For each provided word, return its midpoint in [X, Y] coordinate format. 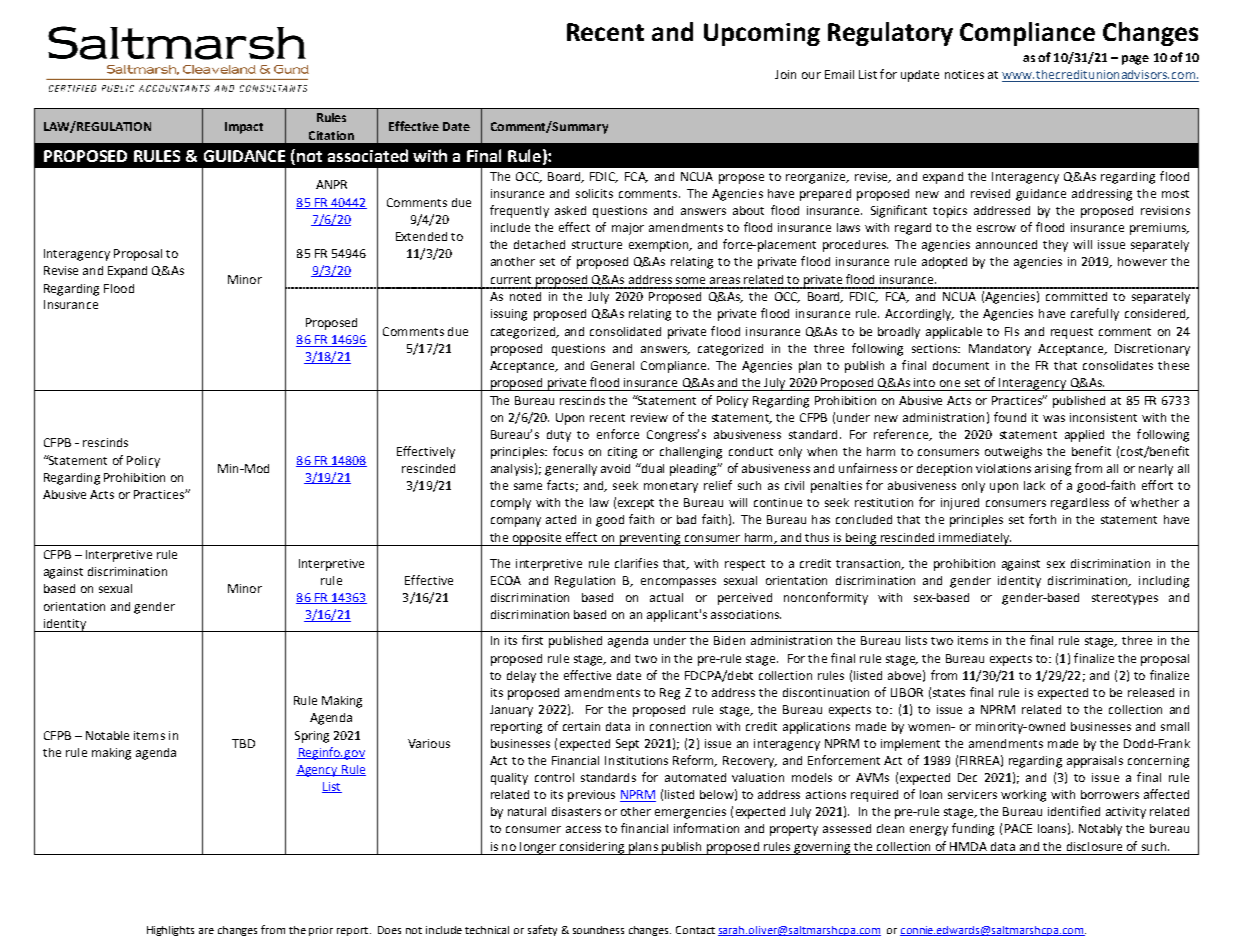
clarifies [636, 563]
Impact [244, 128]
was [1054, 418]
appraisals [1095, 762]
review [649, 417]
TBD [243, 743]
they [1055, 246]
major [628, 229]
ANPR [331, 184]
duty [559, 436]
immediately [974, 539]
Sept [627, 745]
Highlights [170, 931]
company [516, 522]
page [1135, 60]
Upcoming [762, 34]
